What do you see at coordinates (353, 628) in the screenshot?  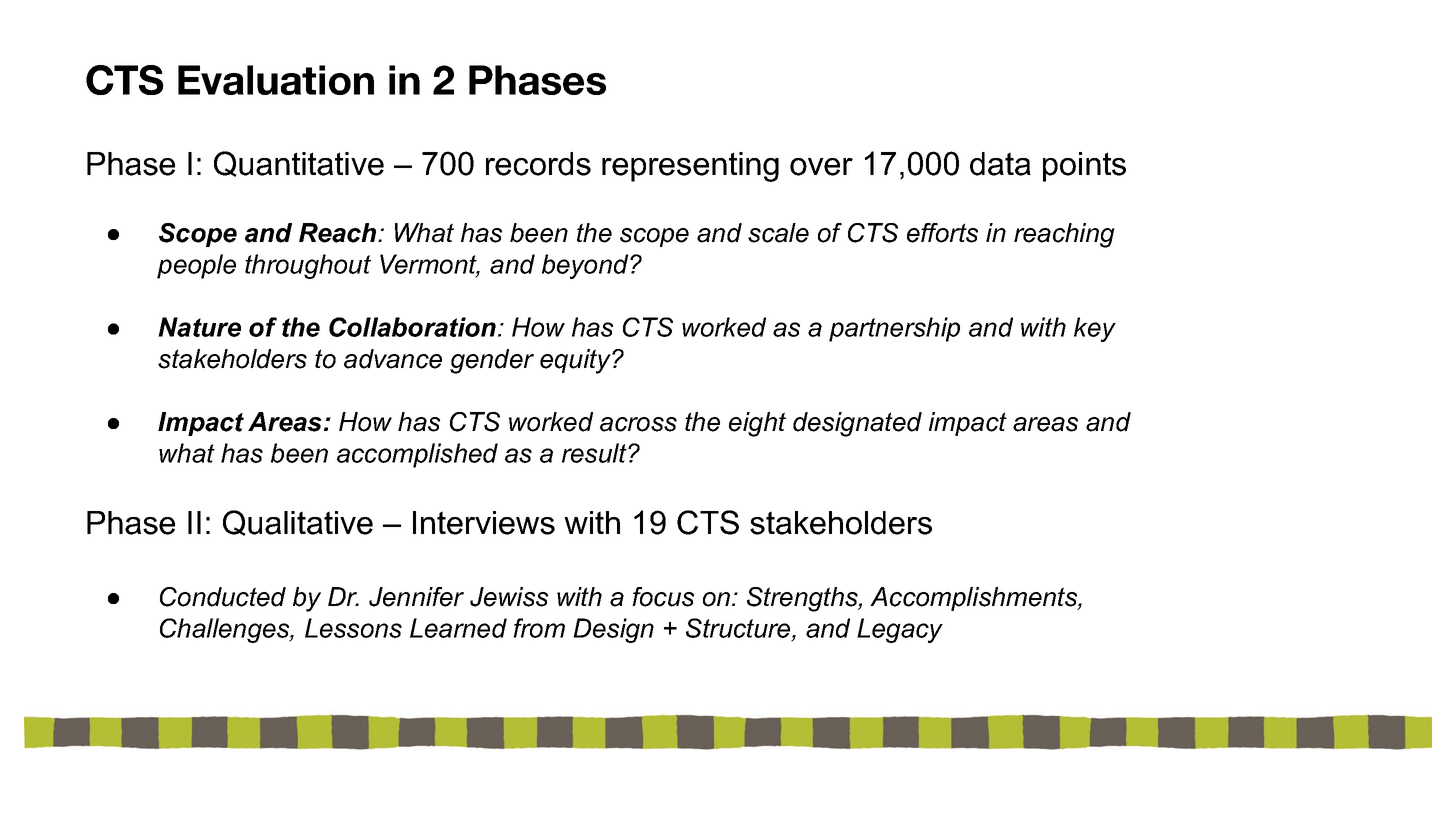 I see `Lessons` at bounding box center [353, 628].
